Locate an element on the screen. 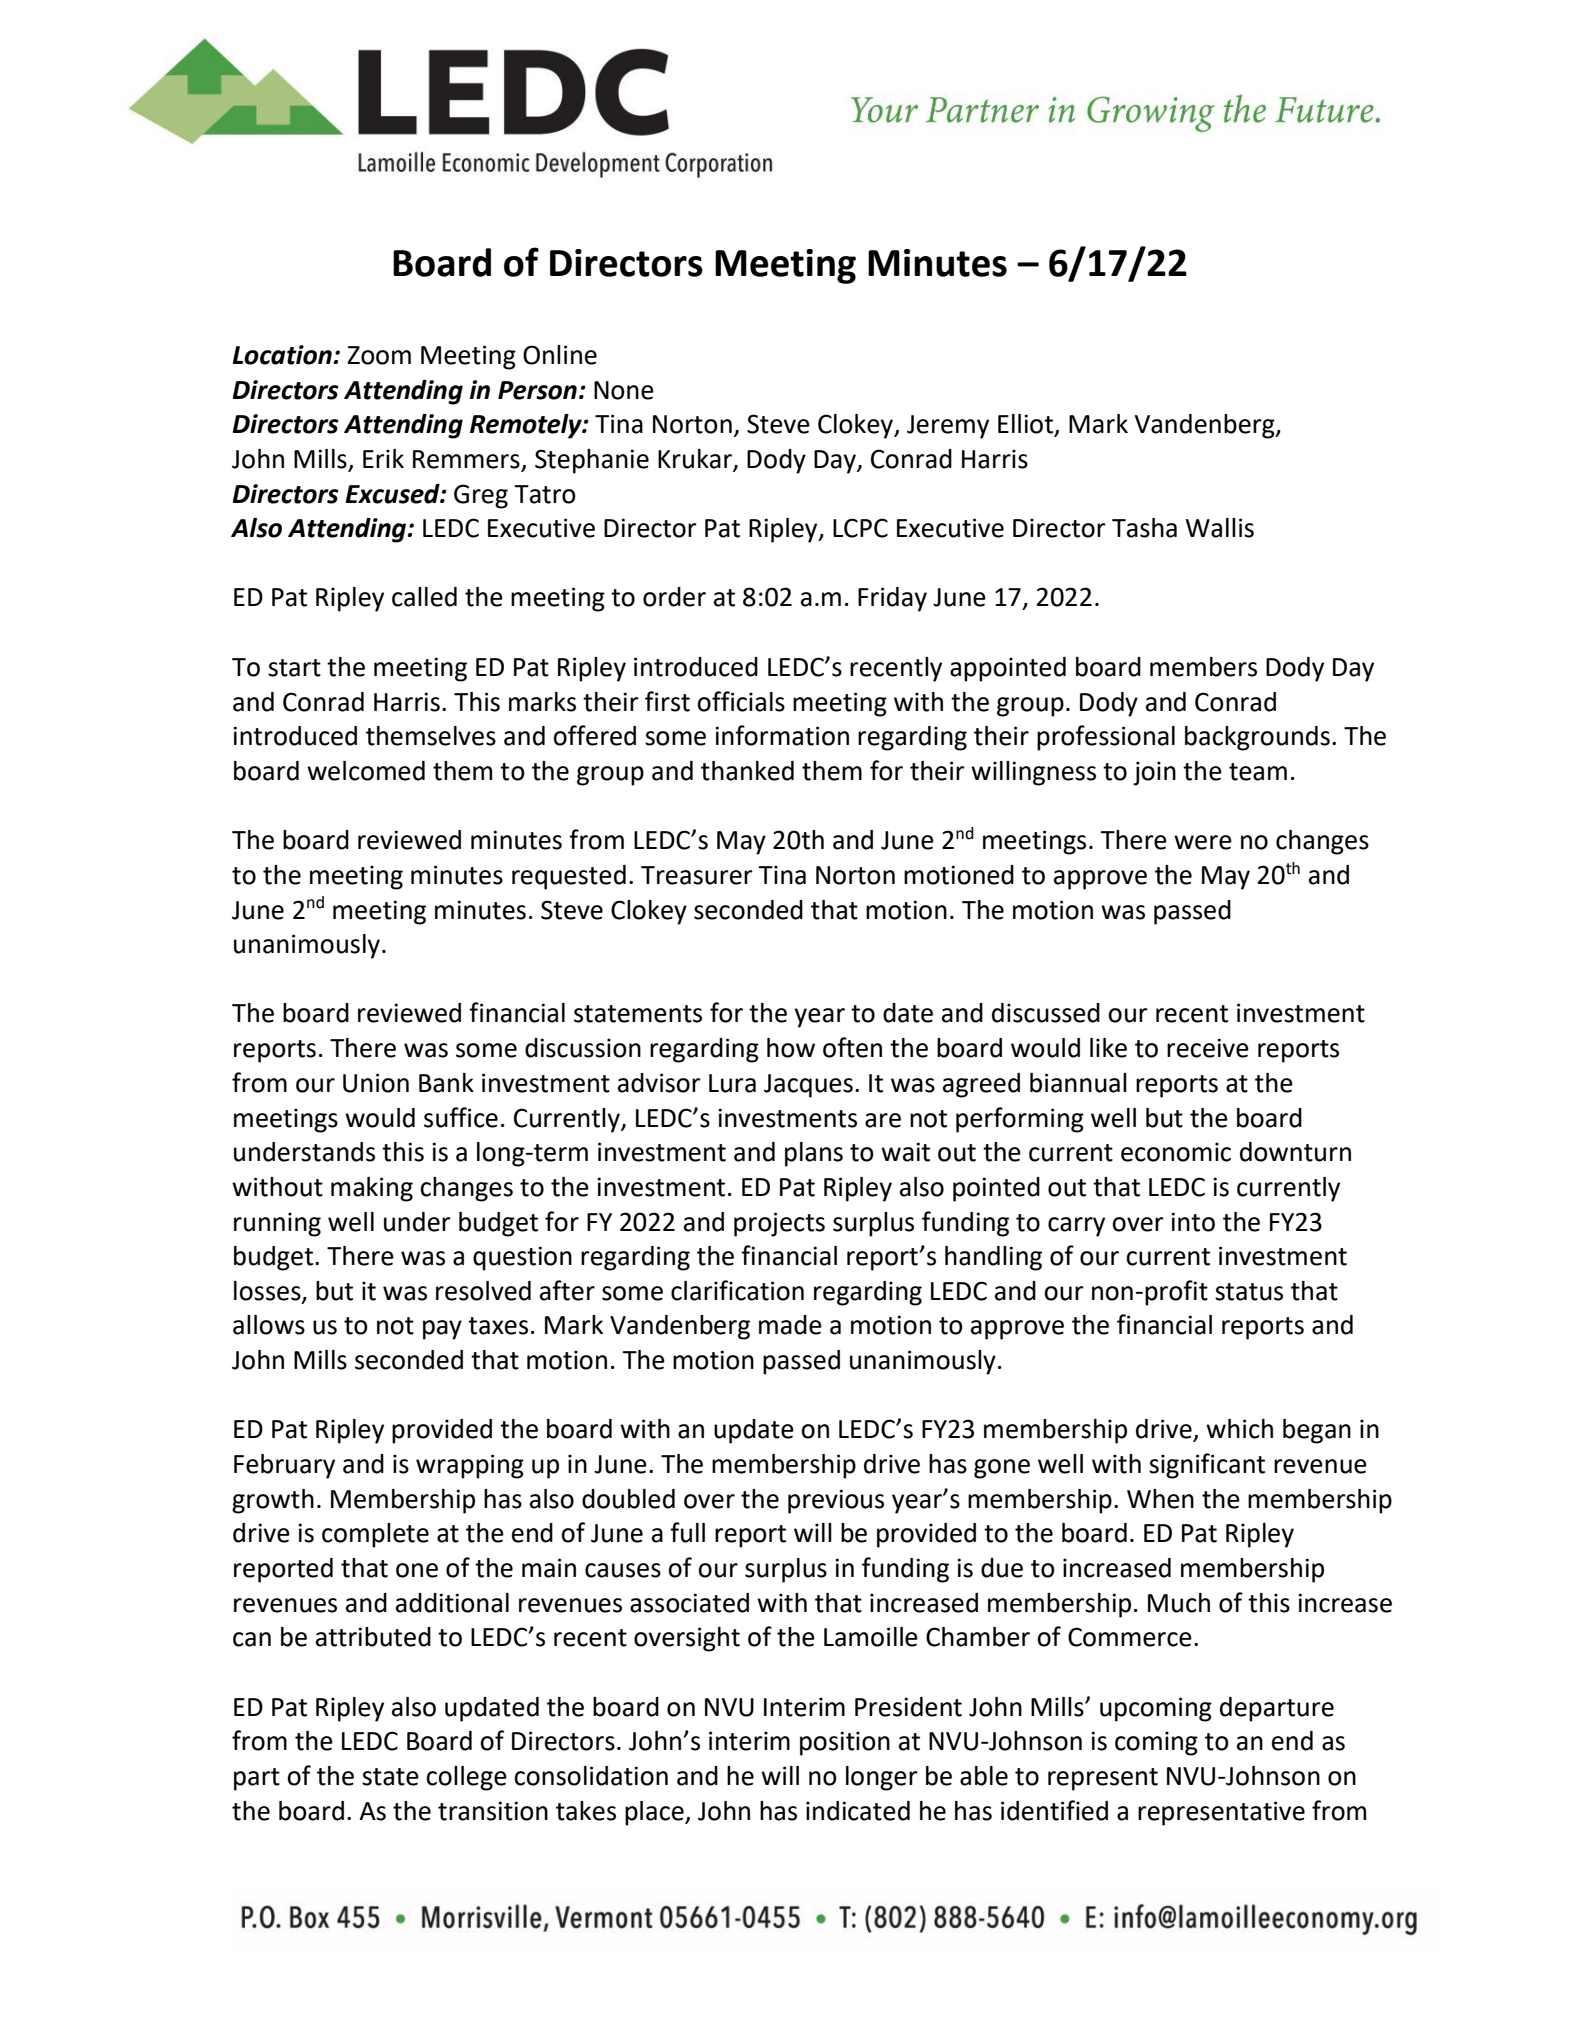  Zoom is located at coordinates (379, 355).
